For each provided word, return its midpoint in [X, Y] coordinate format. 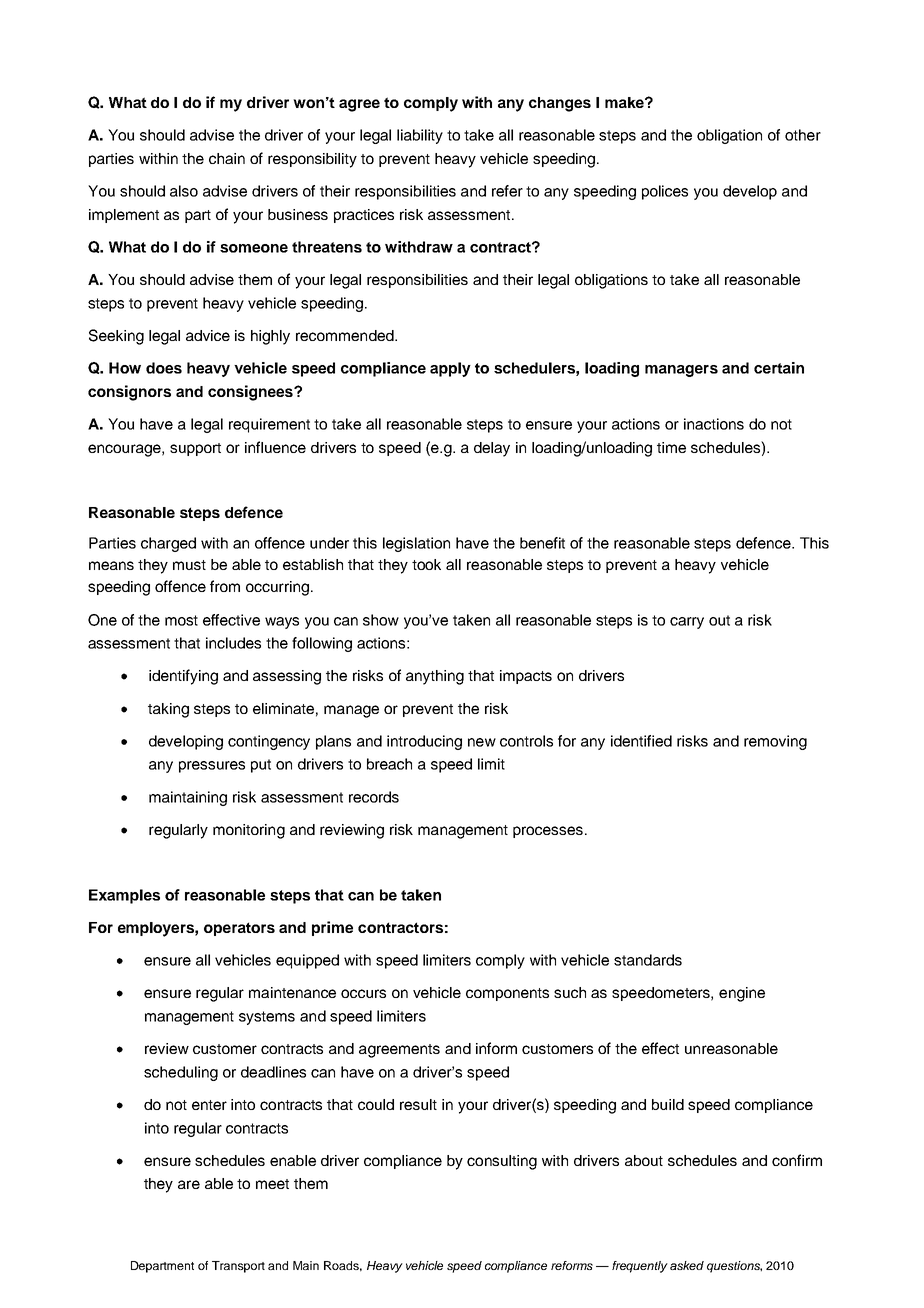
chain [227, 158]
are [189, 1184]
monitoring [249, 831]
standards [648, 960]
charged [168, 544]
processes [548, 832]
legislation [416, 544]
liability [420, 136]
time [671, 447]
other [803, 135]
